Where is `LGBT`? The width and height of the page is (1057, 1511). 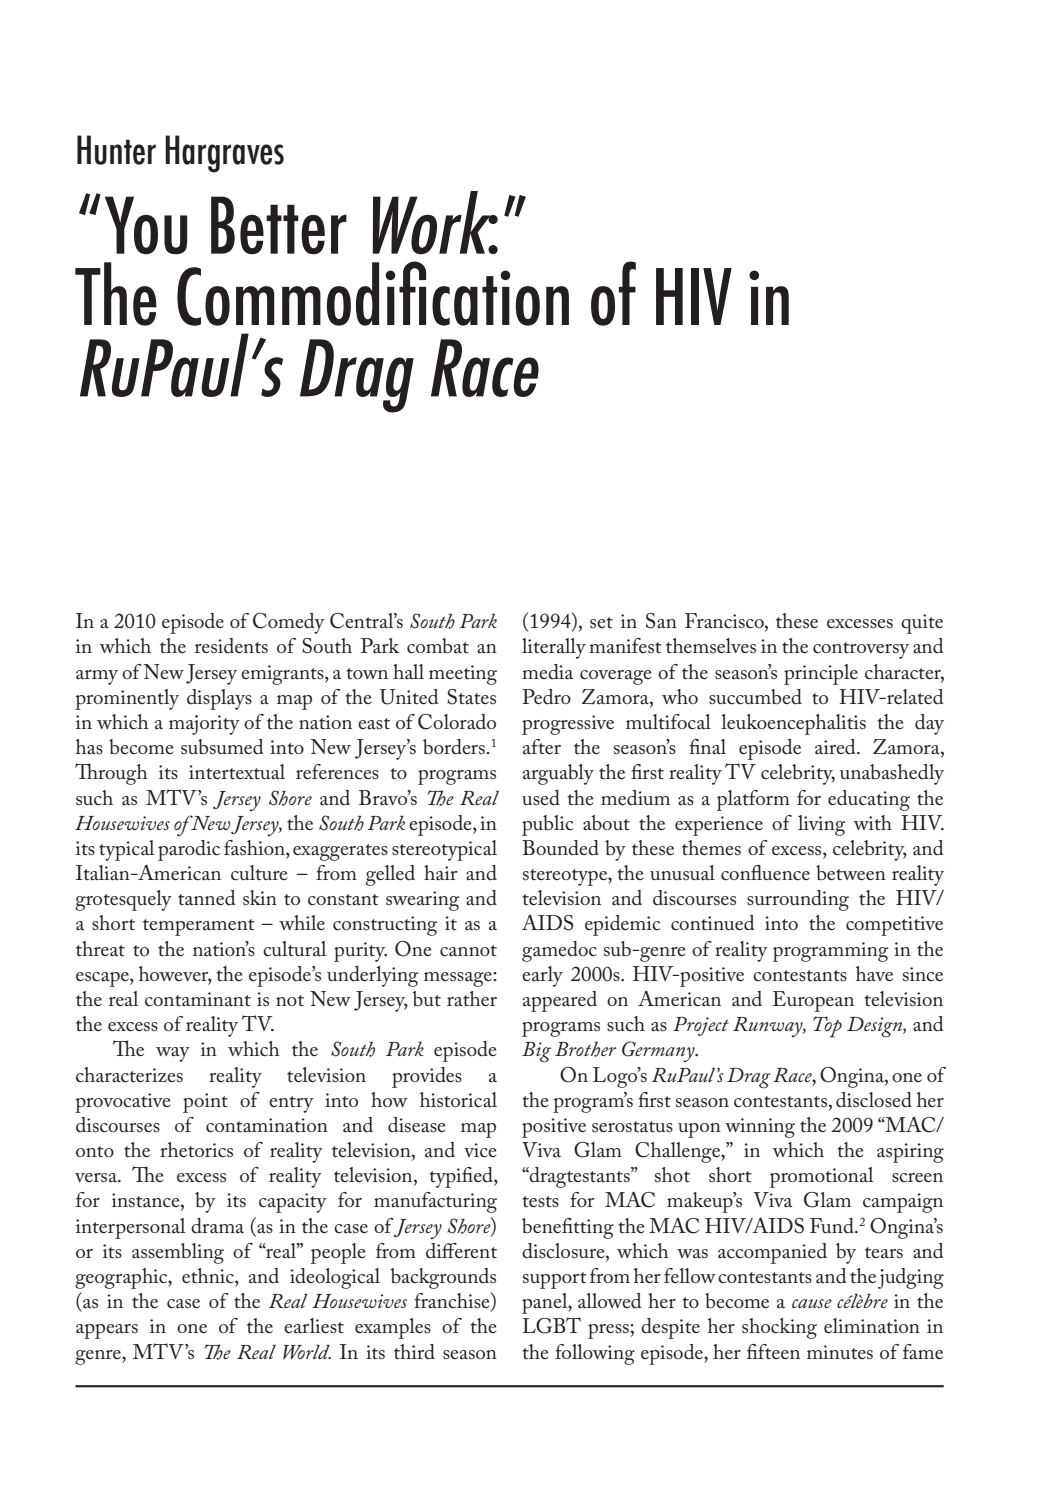
LGBT is located at coordinates (552, 1325).
